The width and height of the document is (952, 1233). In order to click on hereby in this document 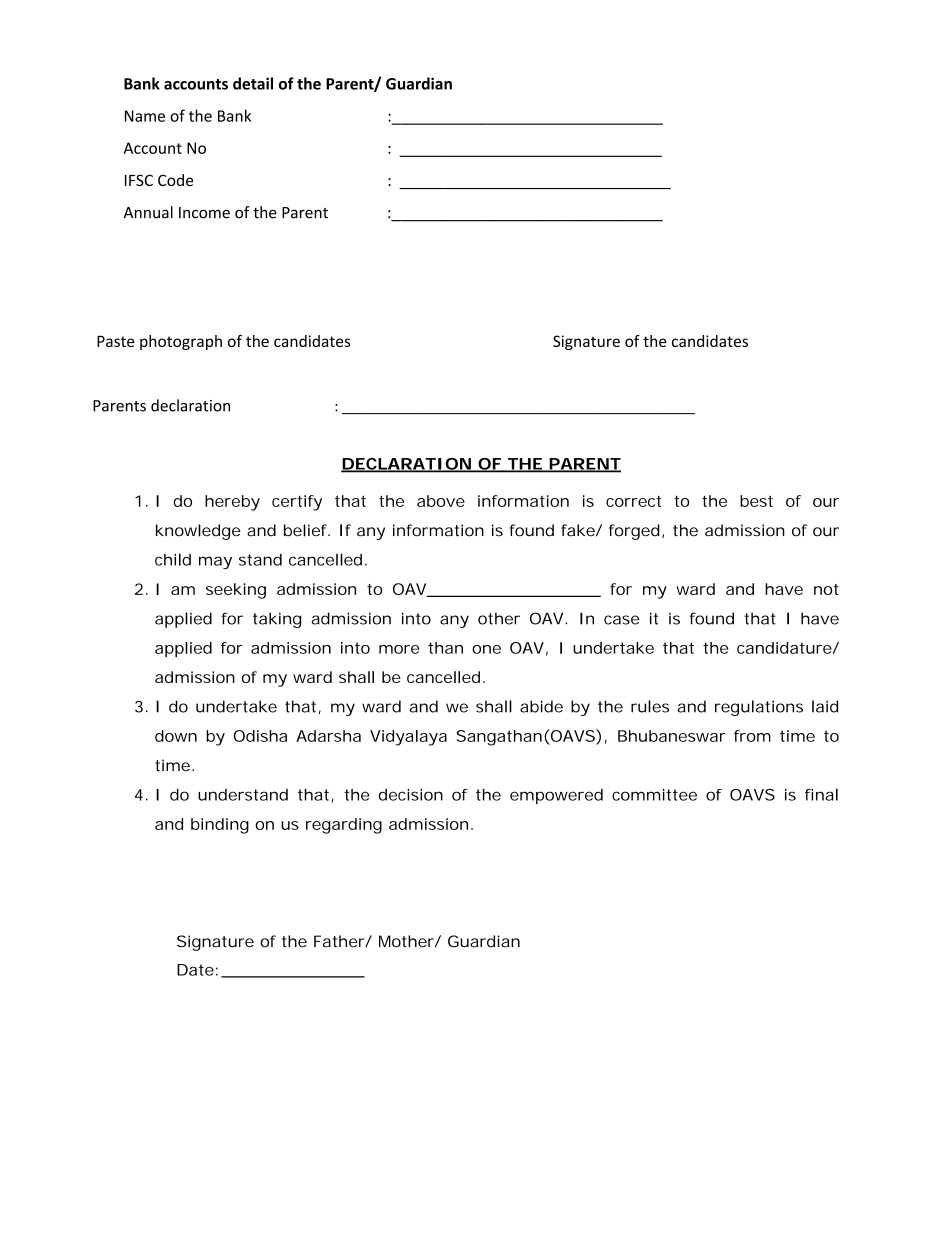, I will do `click(232, 503)`.
